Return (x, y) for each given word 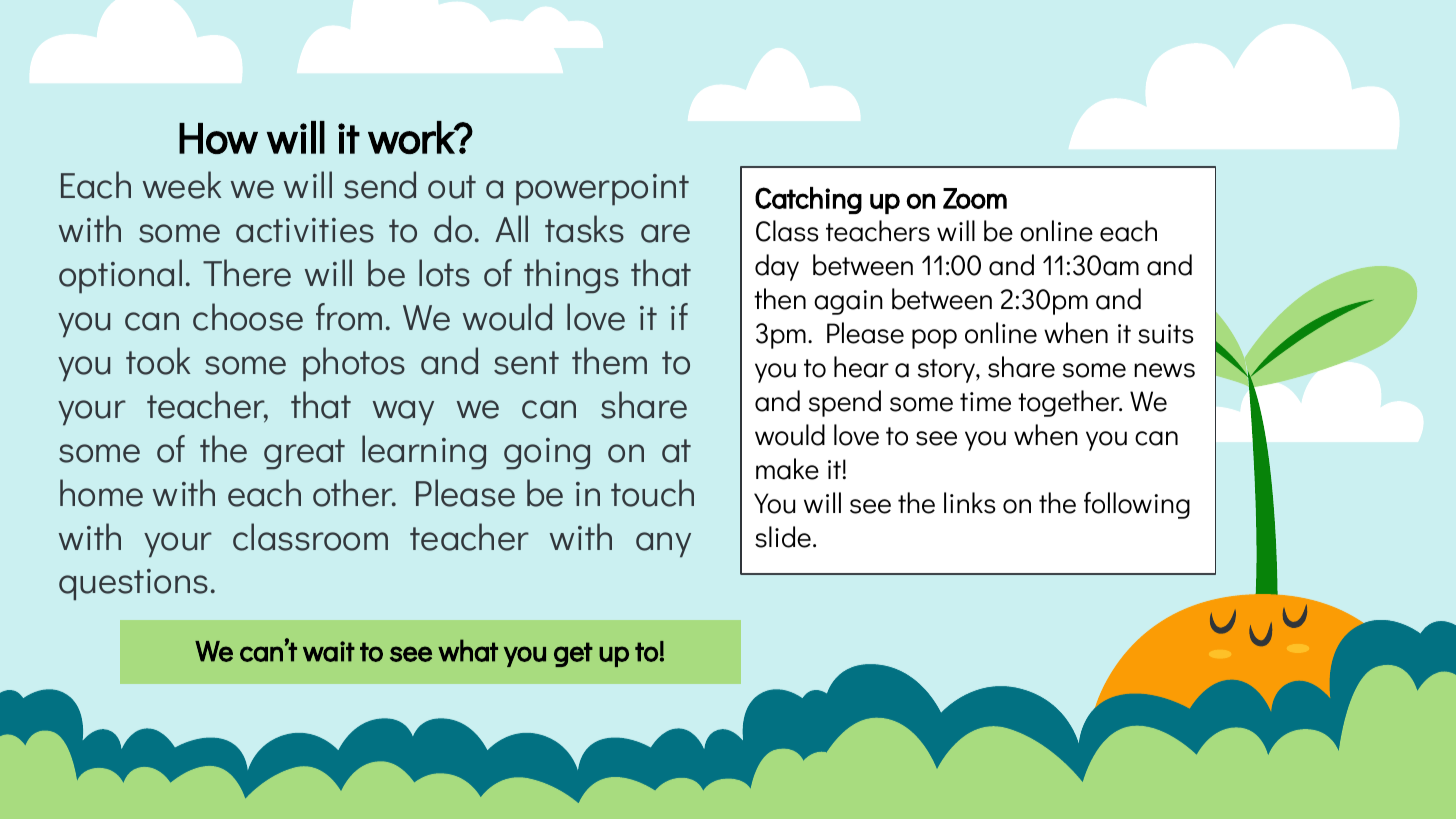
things (571, 276)
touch (652, 493)
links (970, 503)
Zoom (975, 198)
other (354, 493)
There (247, 273)
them (609, 361)
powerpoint (602, 190)
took (158, 361)
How (218, 138)
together (1070, 403)
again (848, 302)
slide (783, 537)
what (468, 650)
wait (329, 651)
